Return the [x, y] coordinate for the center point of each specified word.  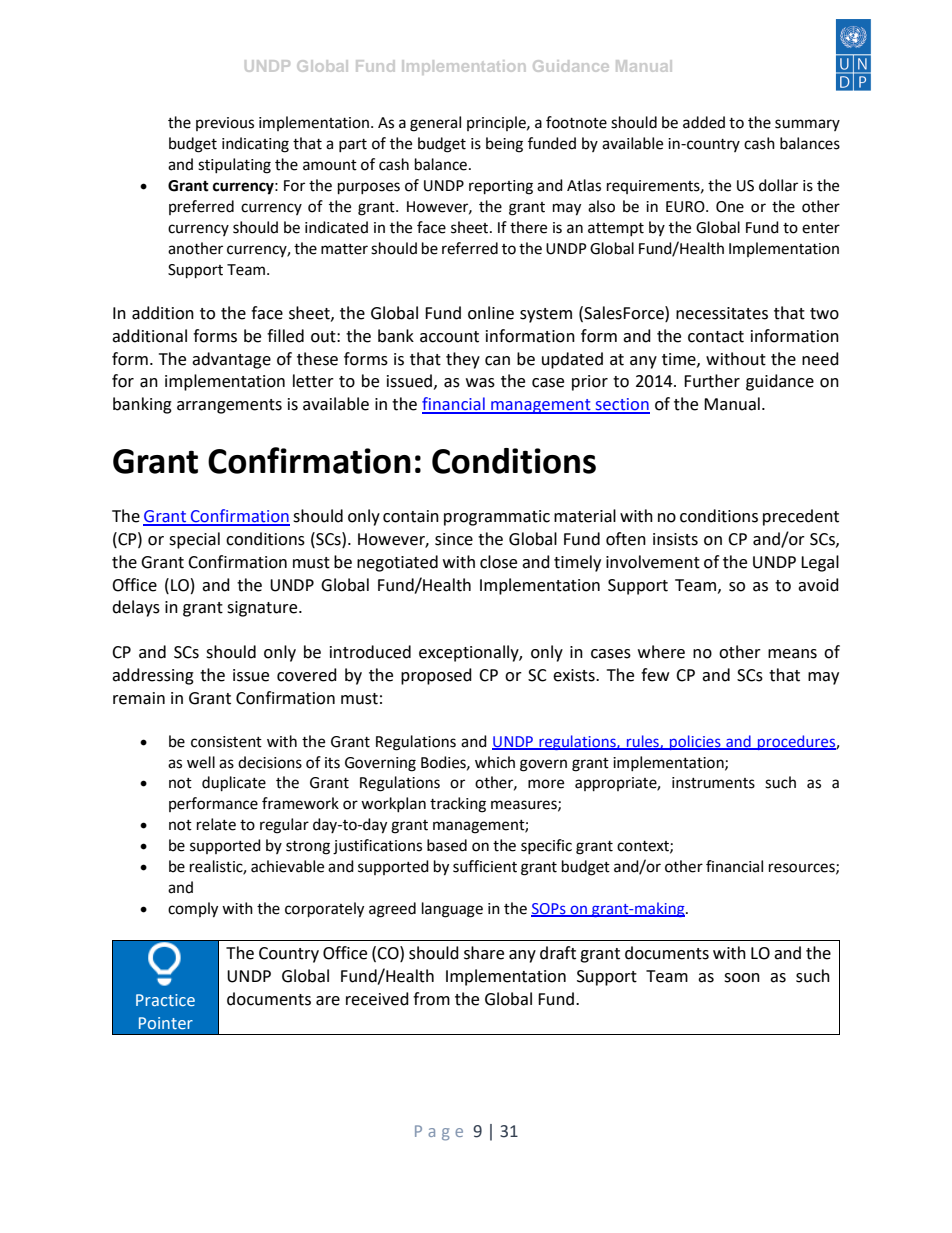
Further [712, 381]
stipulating [234, 166]
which [495, 762]
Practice [165, 1000]
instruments [713, 783]
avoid [818, 585]
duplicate [234, 784]
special [194, 540]
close [498, 562]
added [704, 122]
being [504, 145]
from [431, 999]
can [497, 361]
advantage [231, 360]
